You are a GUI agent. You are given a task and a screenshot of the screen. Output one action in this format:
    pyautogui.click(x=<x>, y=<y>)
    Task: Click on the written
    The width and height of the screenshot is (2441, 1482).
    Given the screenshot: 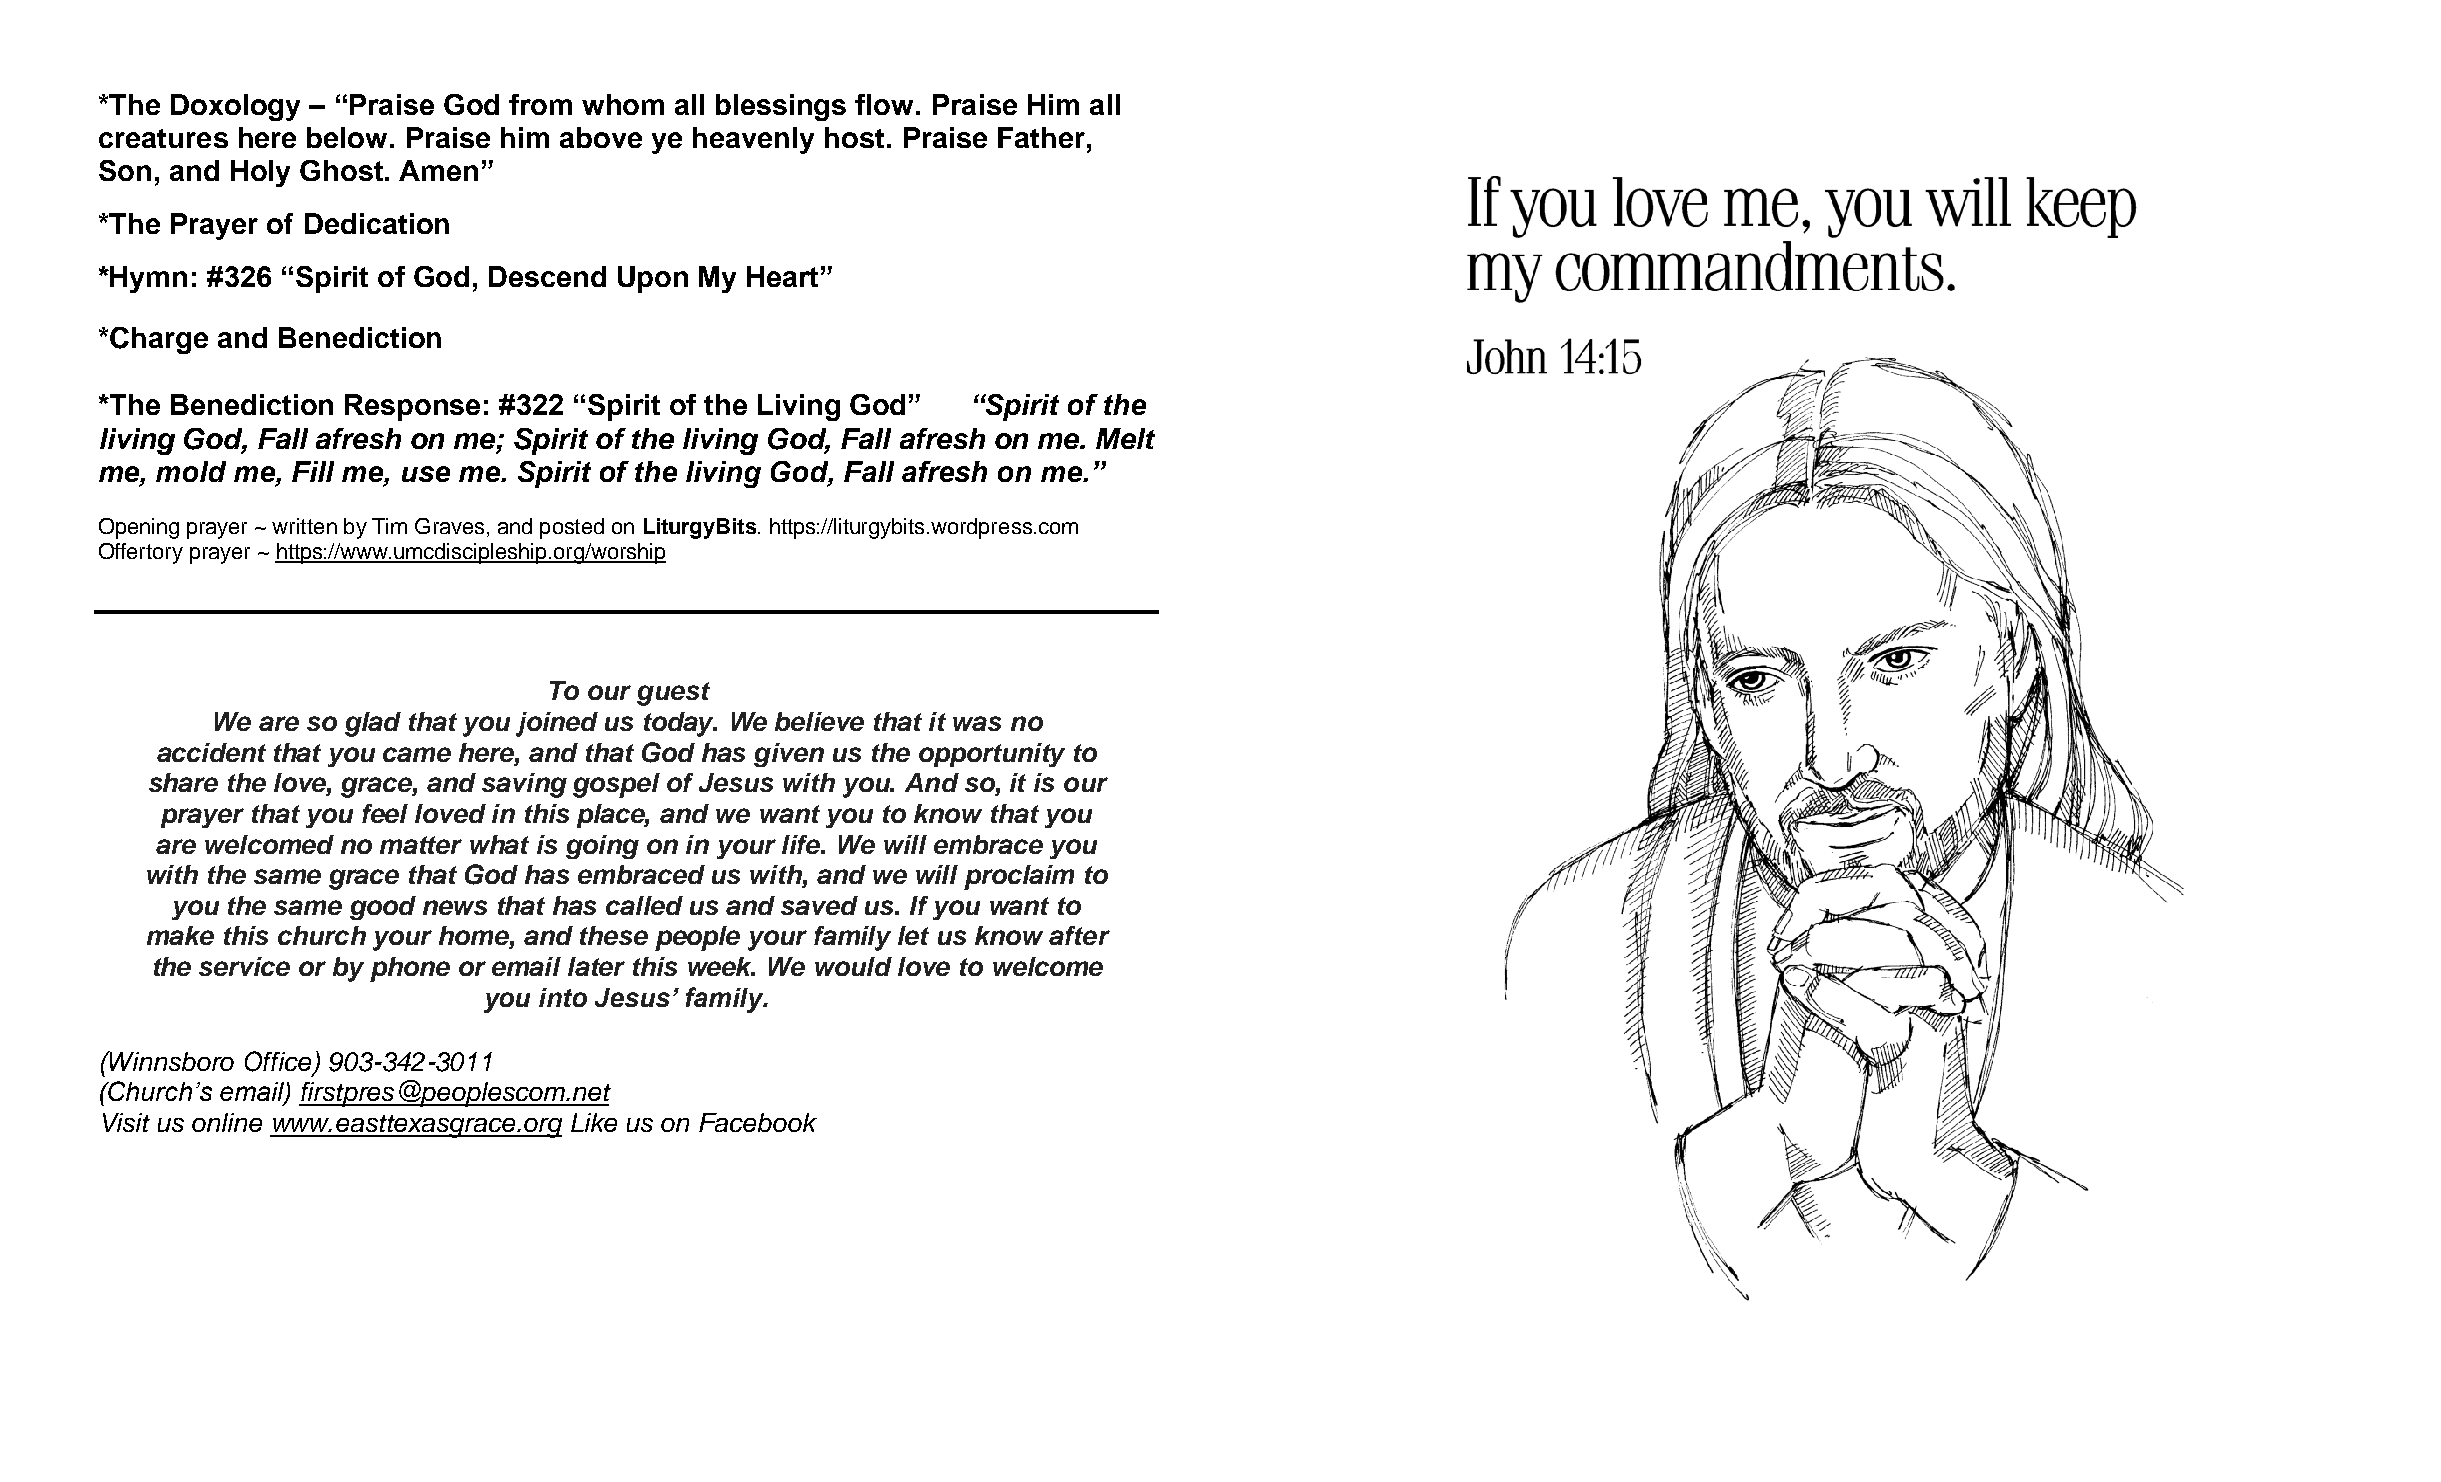 What is the action you would take?
    pyautogui.click(x=304, y=526)
